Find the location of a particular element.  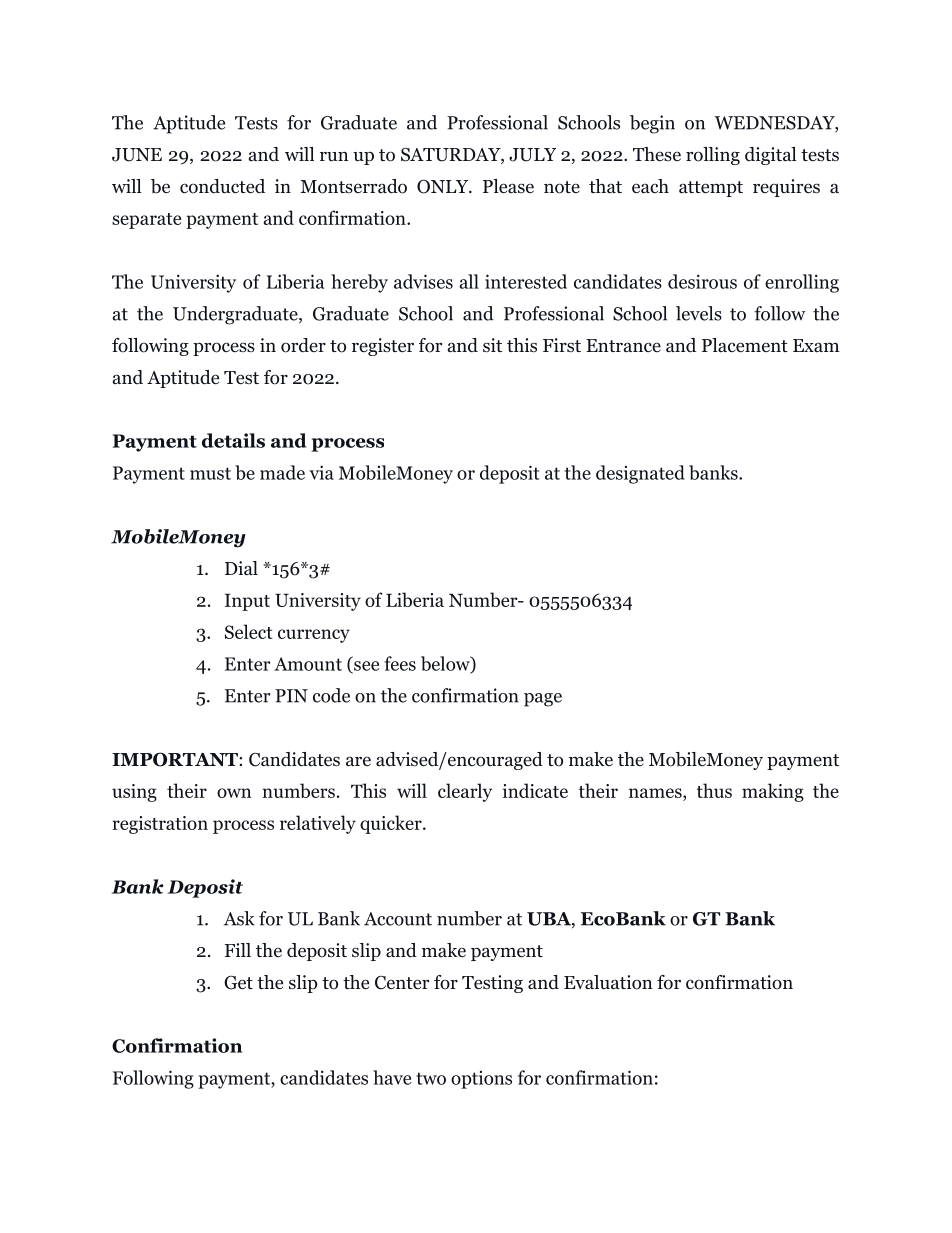

options is located at coordinates (481, 1080).
